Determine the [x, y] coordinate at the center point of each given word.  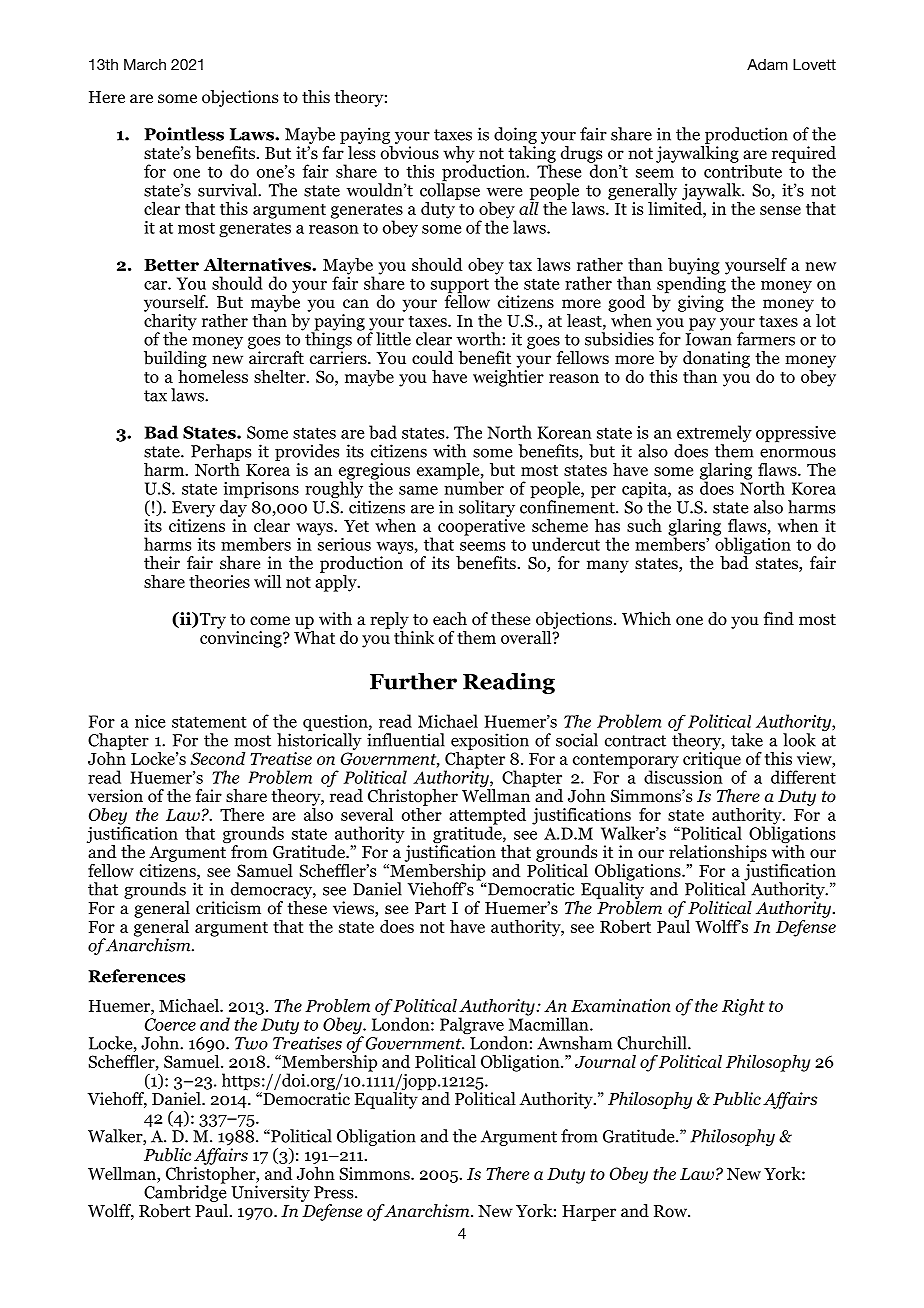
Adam [767, 64]
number [474, 487]
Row [671, 1211]
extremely [714, 435]
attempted [487, 817]
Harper [589, 1213]
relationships [718, 853]
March [145, 64]
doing [515, 135]
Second [217, 758]
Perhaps [221, 452]
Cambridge [185, 1192]
